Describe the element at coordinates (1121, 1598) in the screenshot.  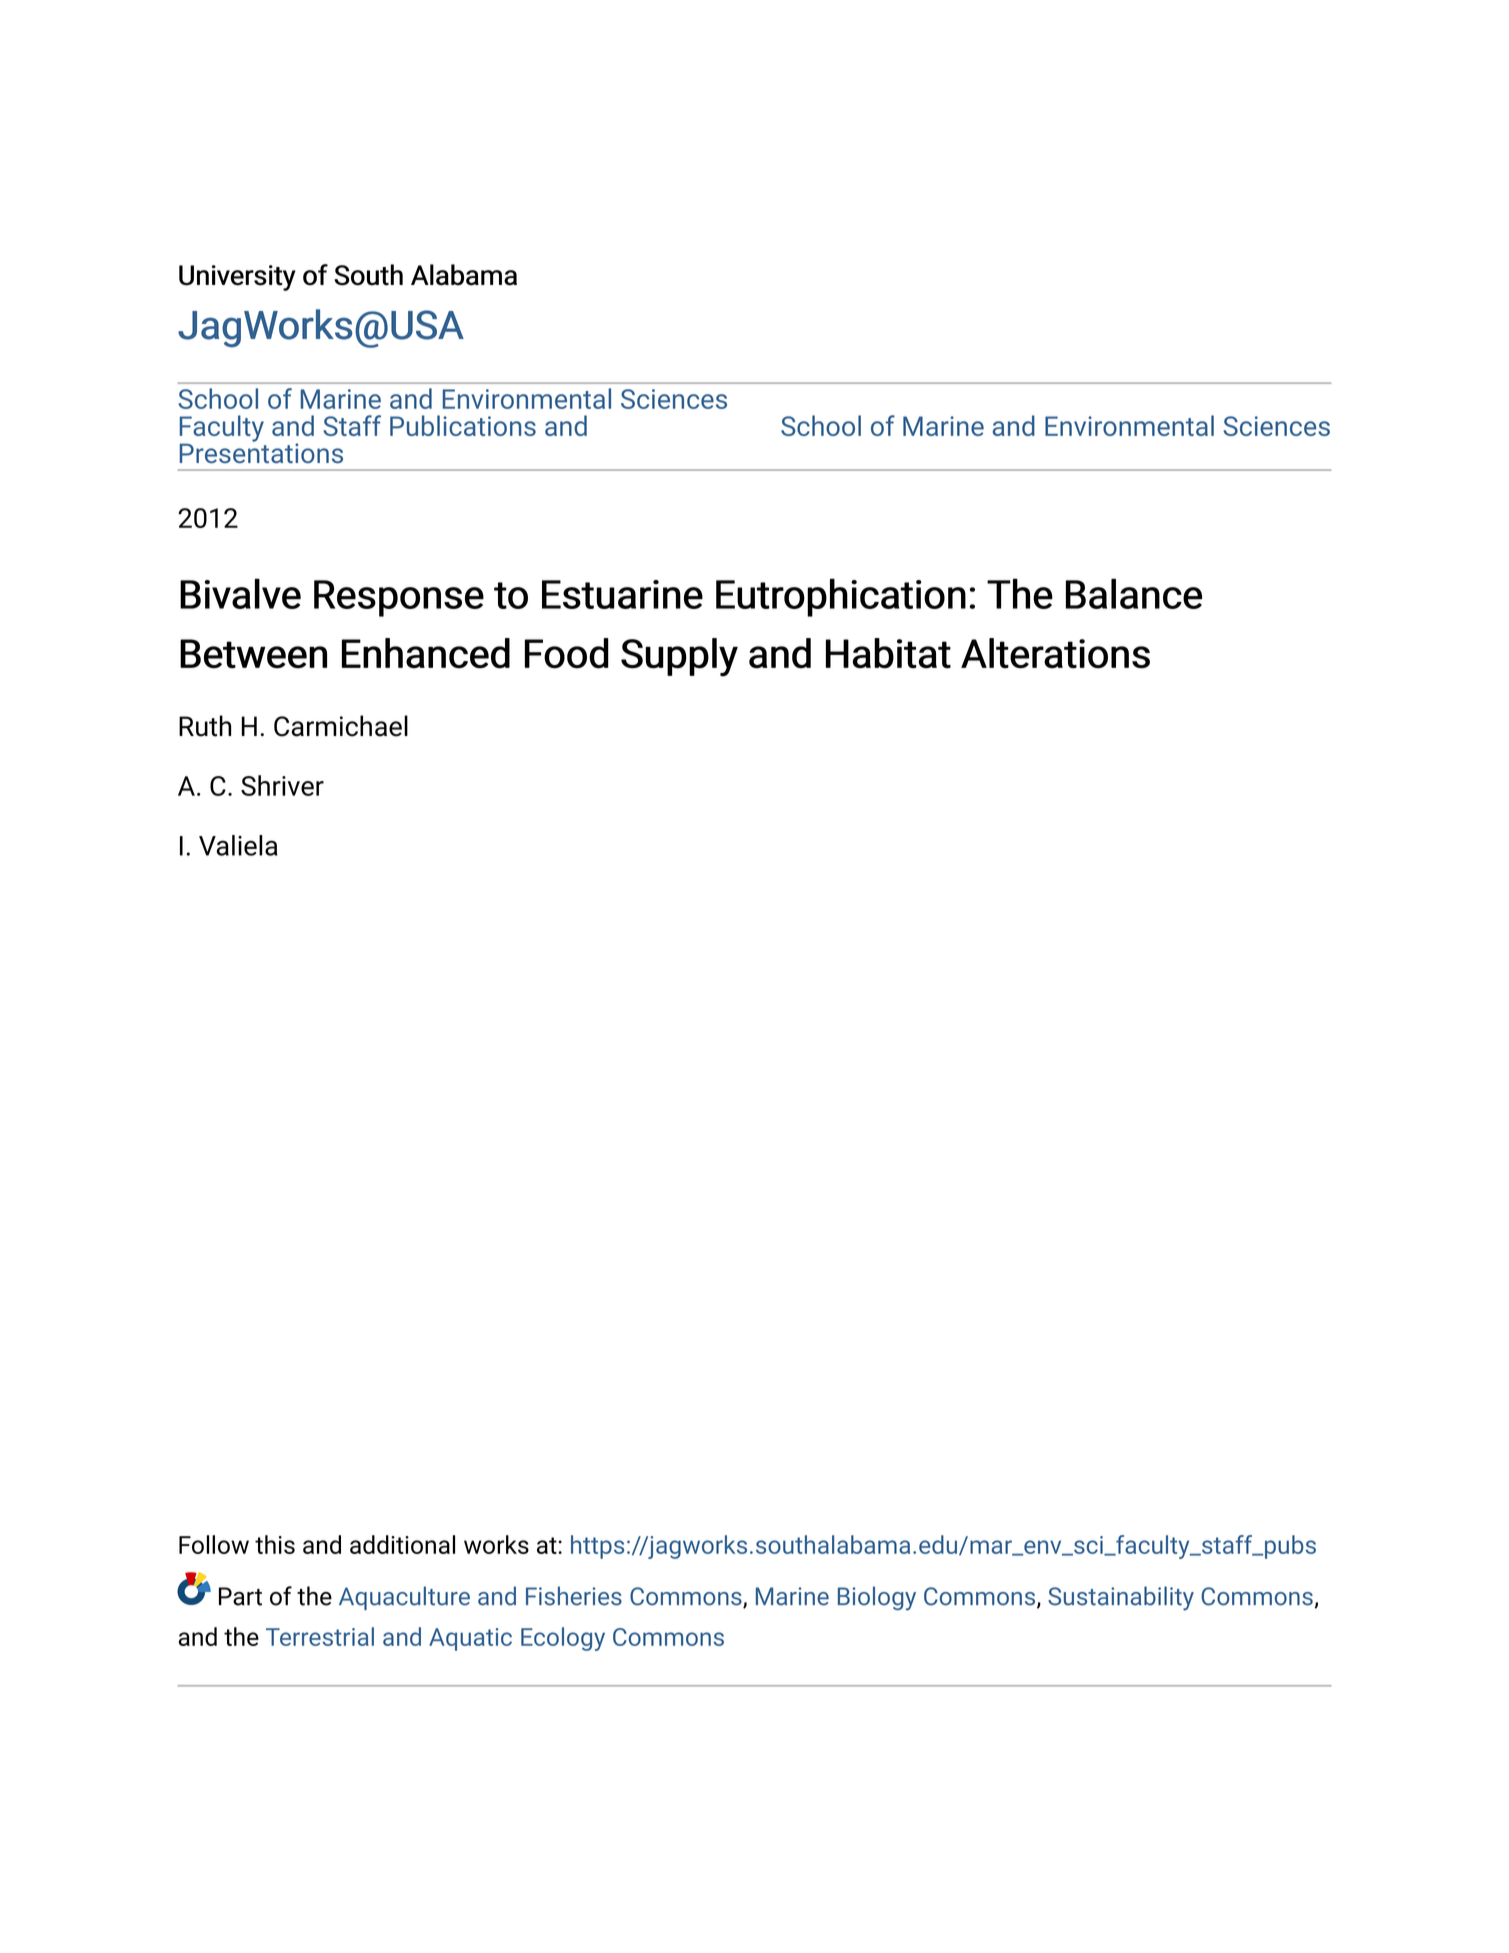
I see `Sustainability` at that location.
